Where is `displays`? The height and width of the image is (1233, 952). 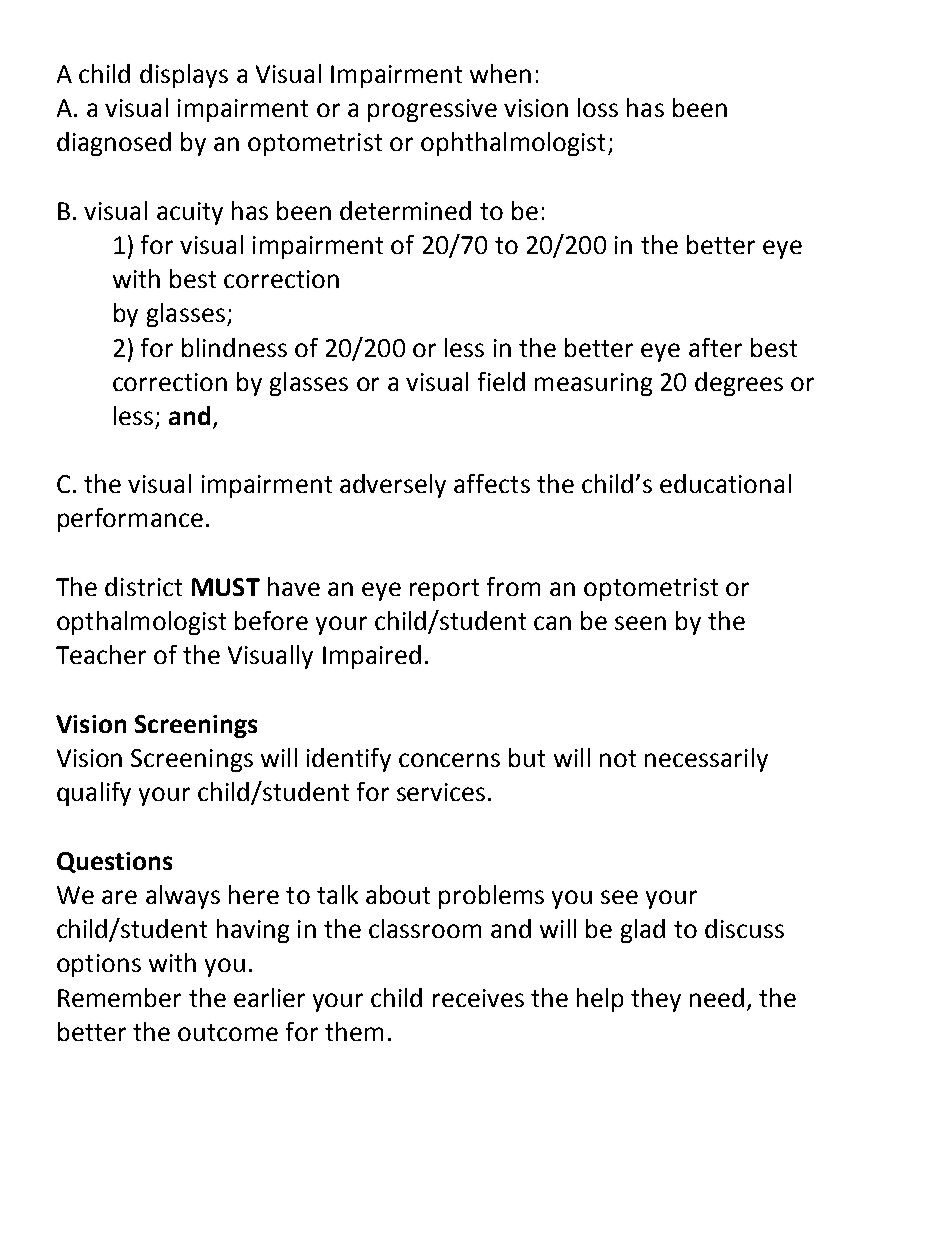
displays is located at coordinates (184, 76).
